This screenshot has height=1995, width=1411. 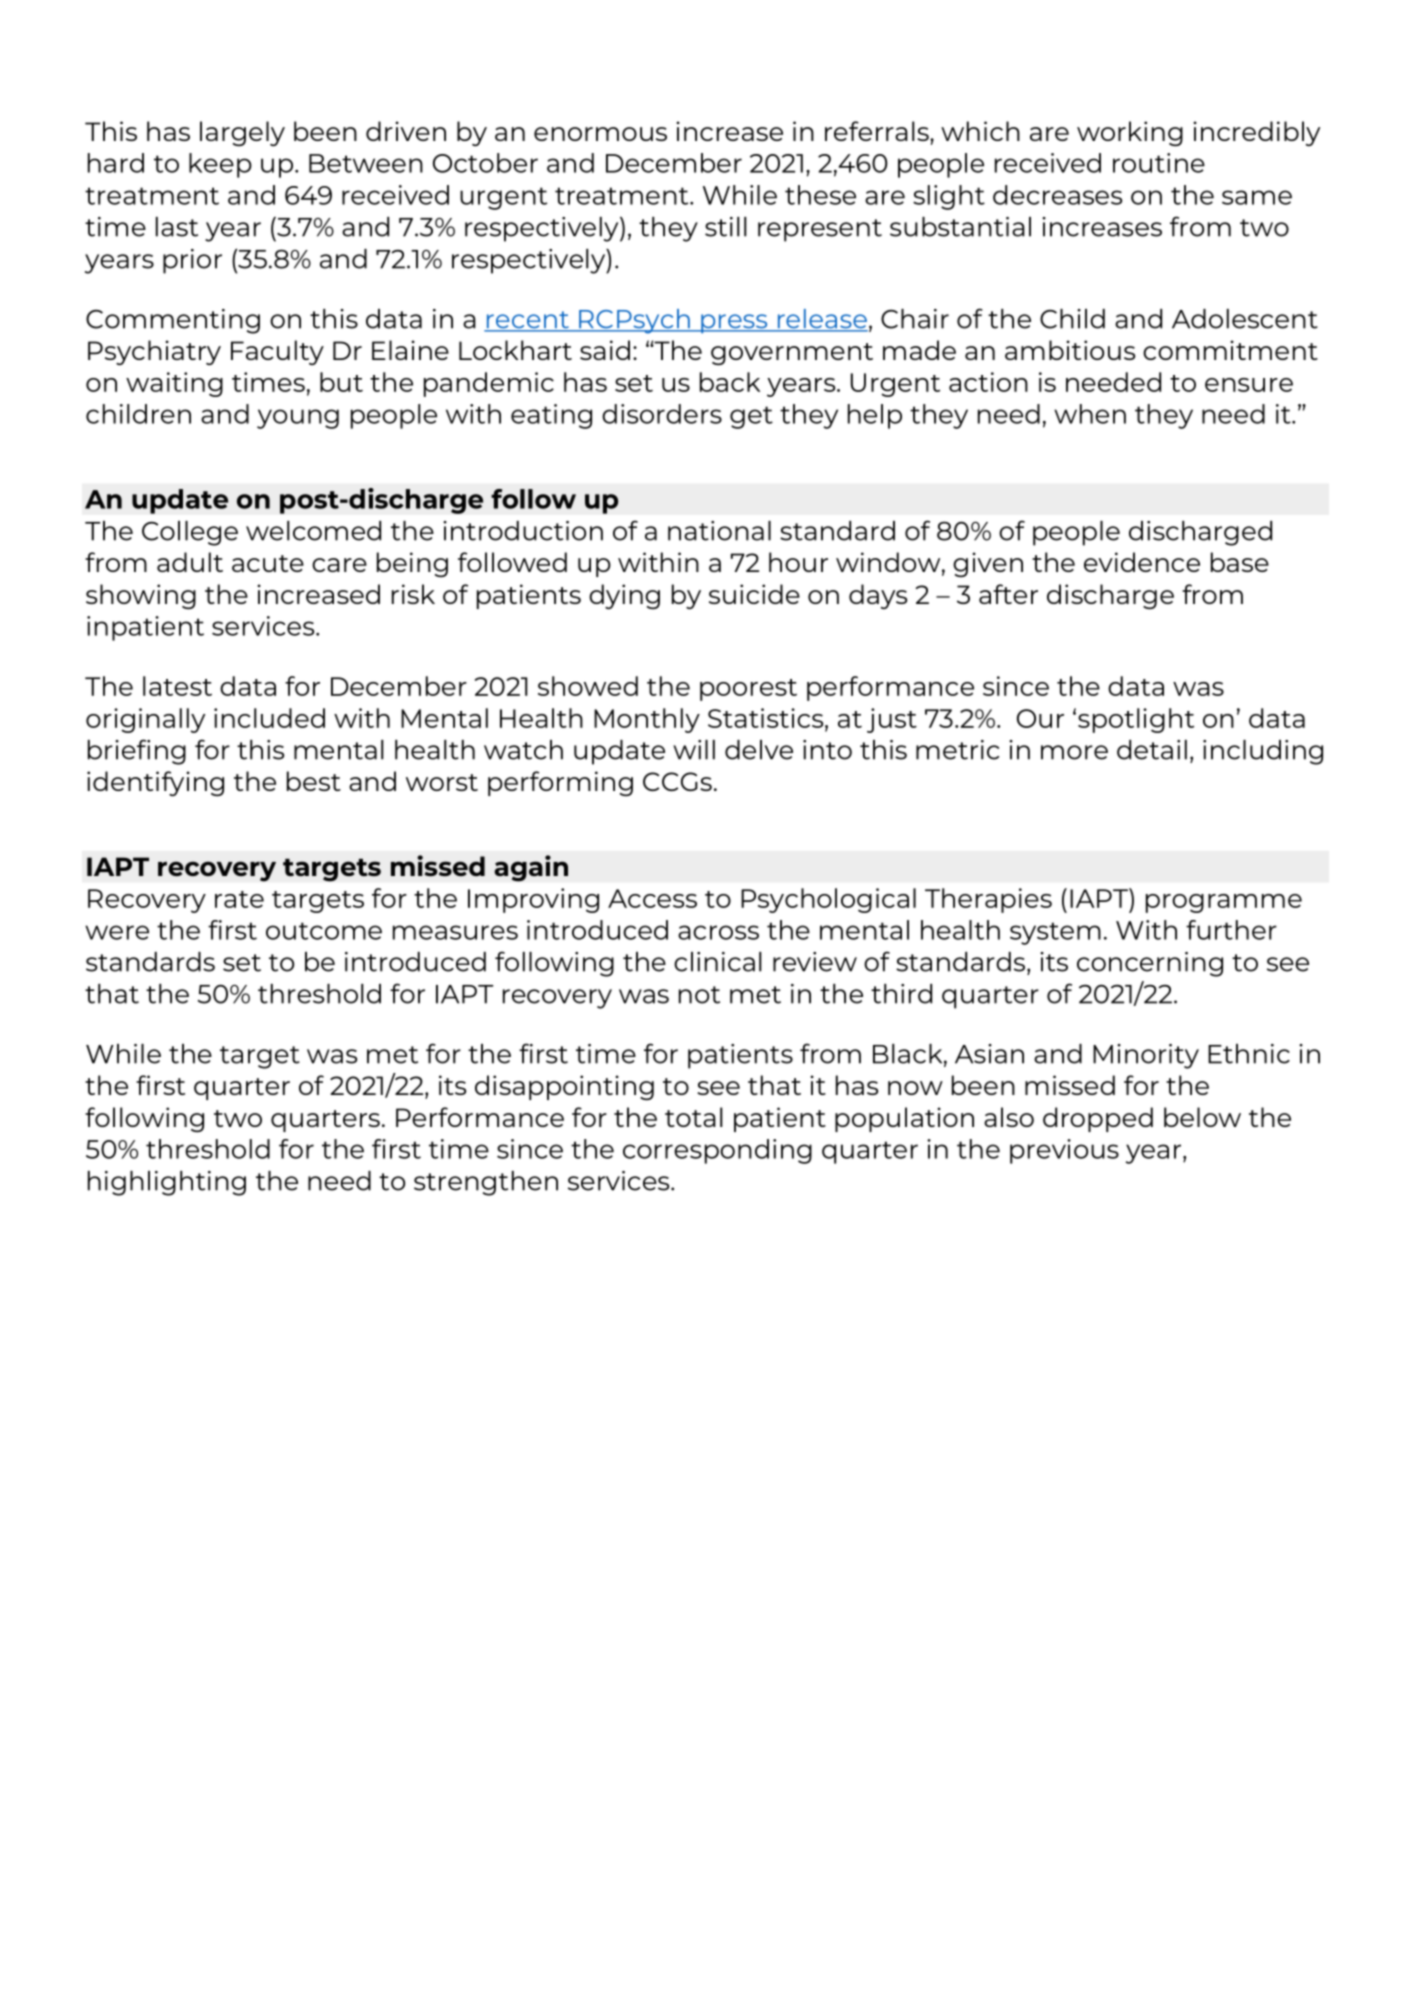 What do you see at coordinates (220, 165) in the screenshot?
I see `keep` at bounding box center [220, 165].
